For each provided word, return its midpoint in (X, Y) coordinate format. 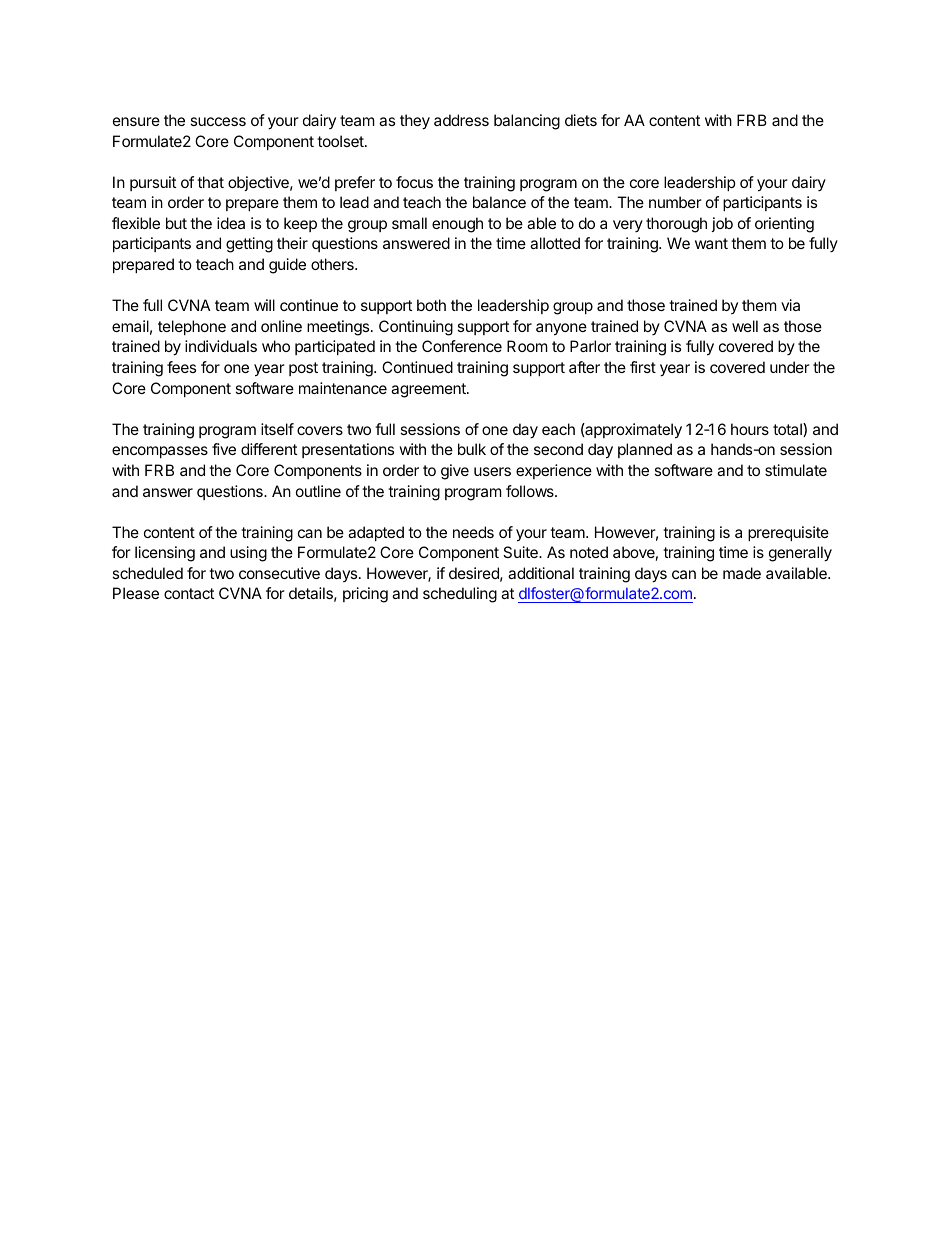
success (218, 121)
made (742, 573)
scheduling (460, 595)
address (461, 120)
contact (189, 593)
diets (581, 120)
